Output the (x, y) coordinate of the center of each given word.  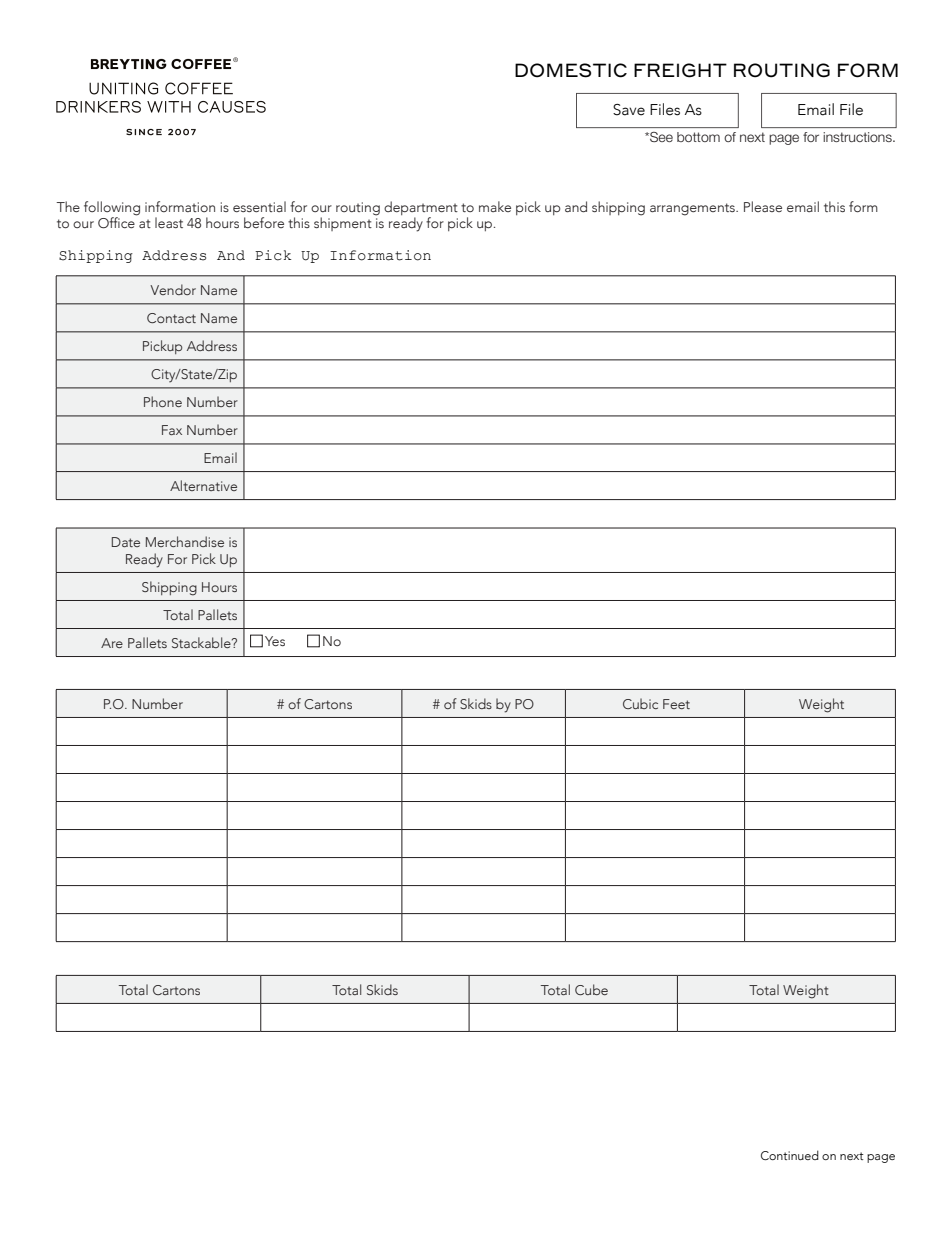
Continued (790, 1155)
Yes (275, 641)
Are (112, 643)
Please (763, 206)
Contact (171, 318)
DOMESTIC (571, 70)
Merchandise (185, 541)
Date (126, 542)
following (112, 209)
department (421, 209)
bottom (698, 137)
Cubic (640, 703)
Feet (676, 704)
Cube (591, 989)
